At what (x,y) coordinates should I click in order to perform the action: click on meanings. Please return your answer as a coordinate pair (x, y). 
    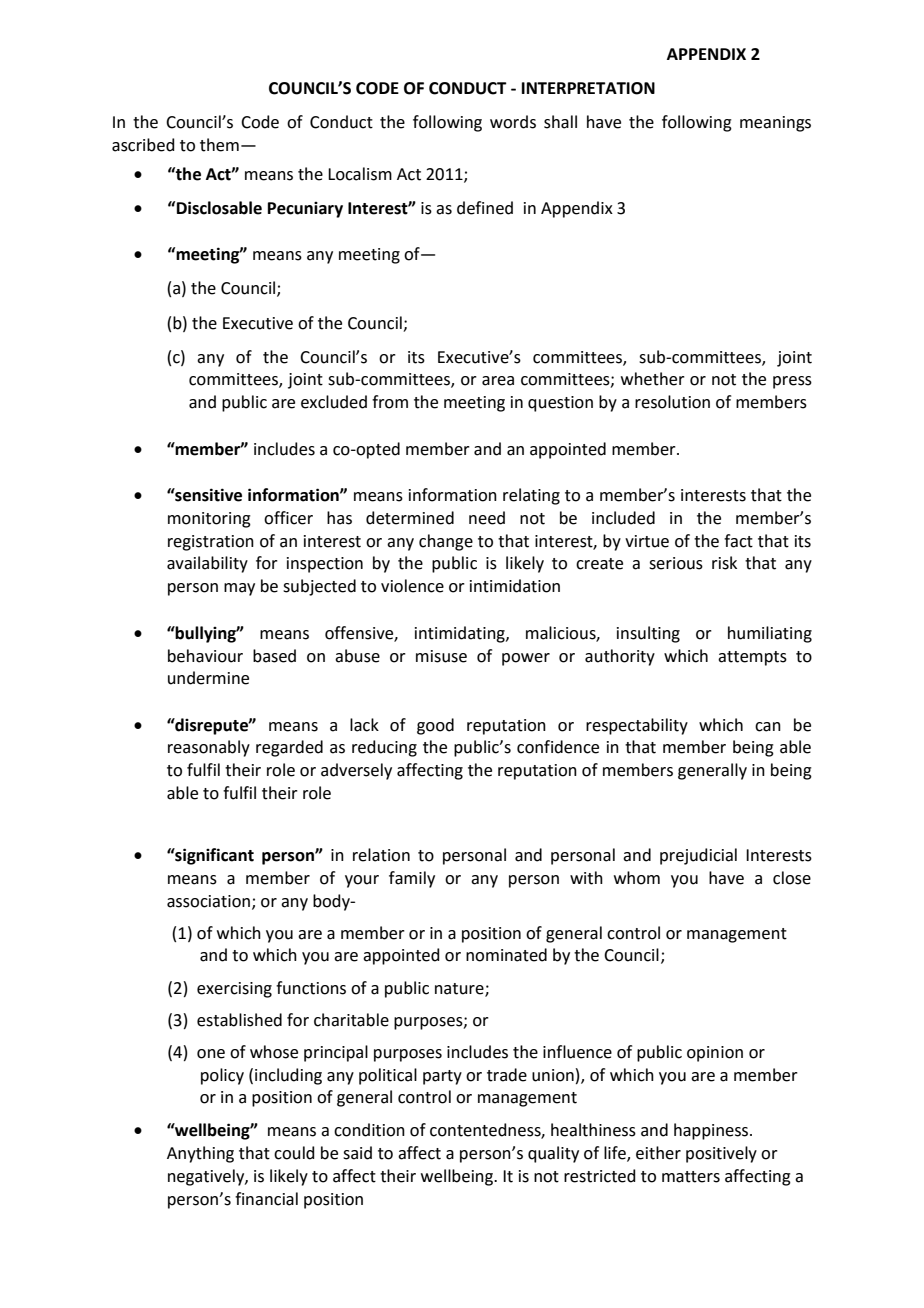
    Looking at the image, I should click on (775, 124).
